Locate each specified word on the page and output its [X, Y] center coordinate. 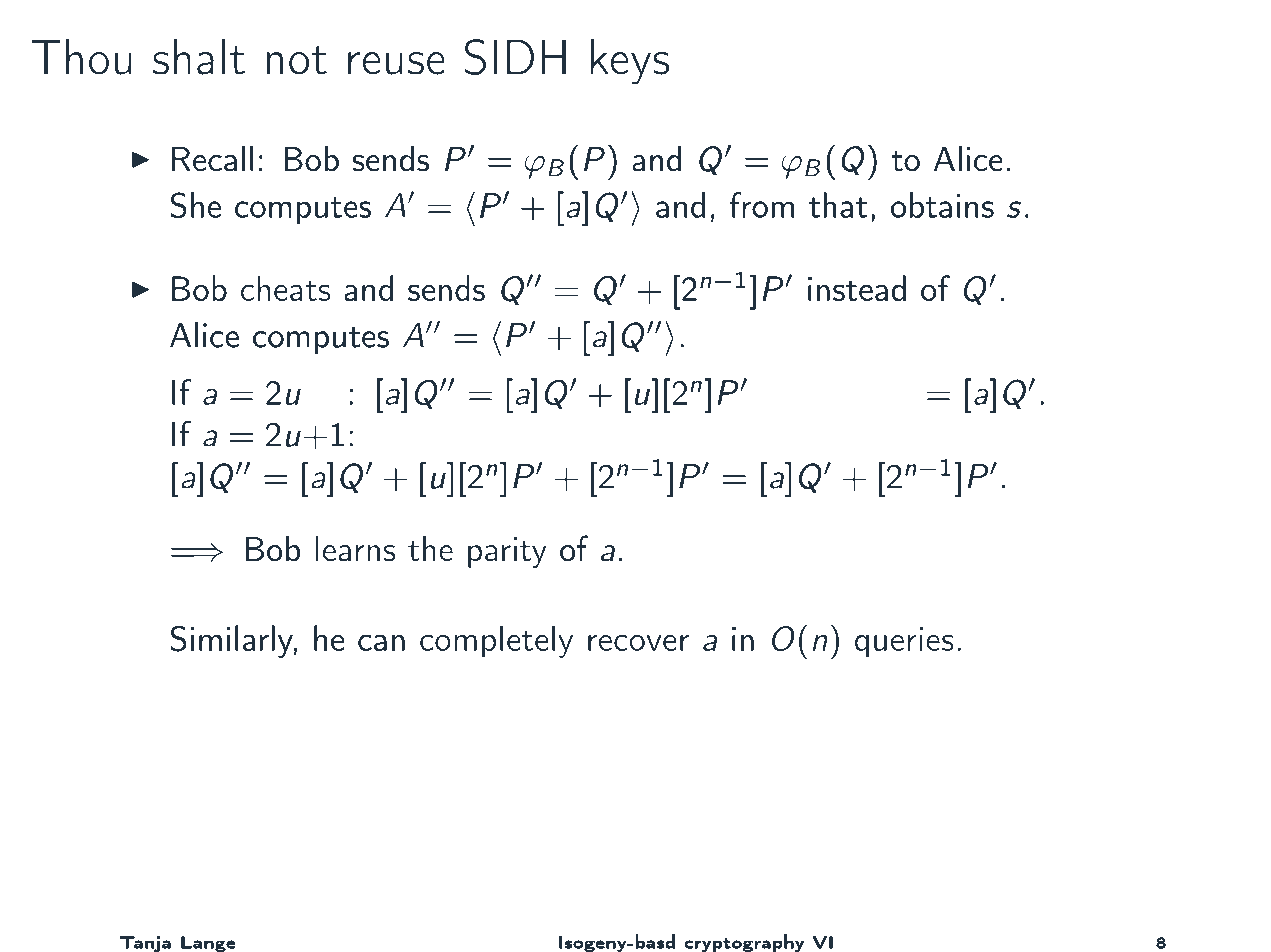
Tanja [145, 944]
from [762, 205]
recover [638, 642]
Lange [208, 944]
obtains [942, 205]
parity [507, 552]
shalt [199, 56]
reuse [396, 63]
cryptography [744, 943]
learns [355, 549]
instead [857, 288]
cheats [285, 288]
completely [496, 641]
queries [904, 642]
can [381, 642]
